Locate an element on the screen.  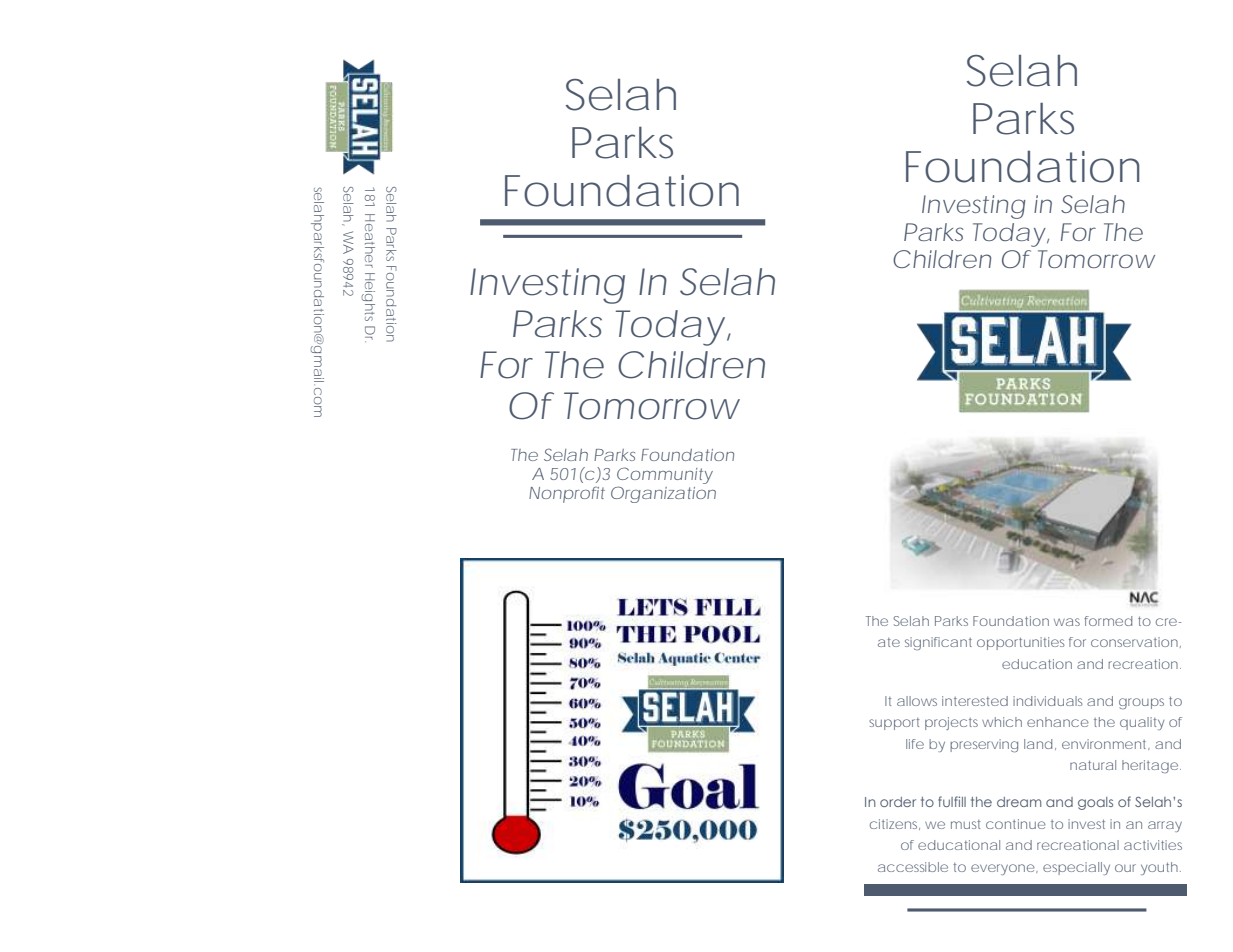
Nonprofit is located at coordinates (567, 494).
